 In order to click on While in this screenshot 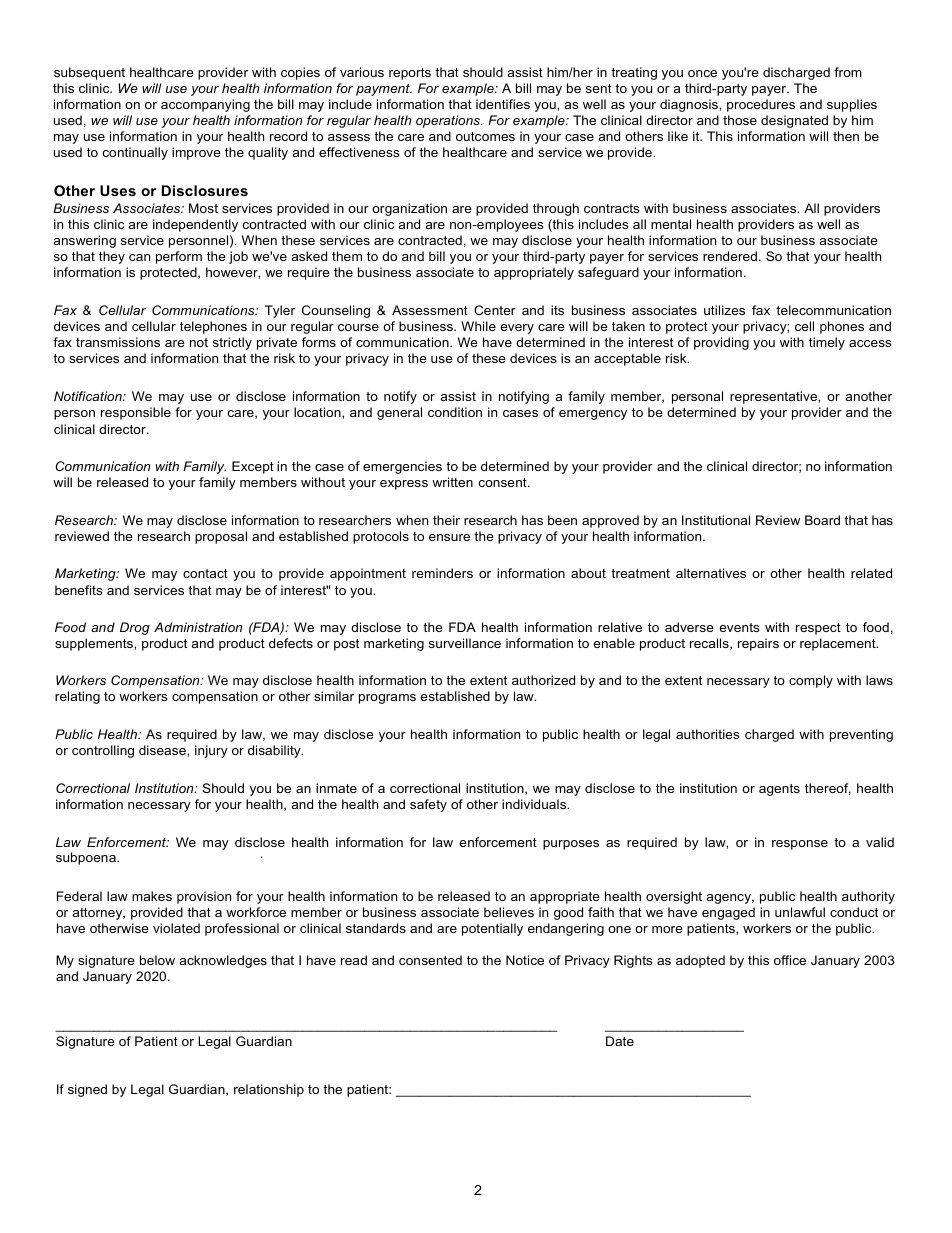, I will do `click(478, 326)`.
